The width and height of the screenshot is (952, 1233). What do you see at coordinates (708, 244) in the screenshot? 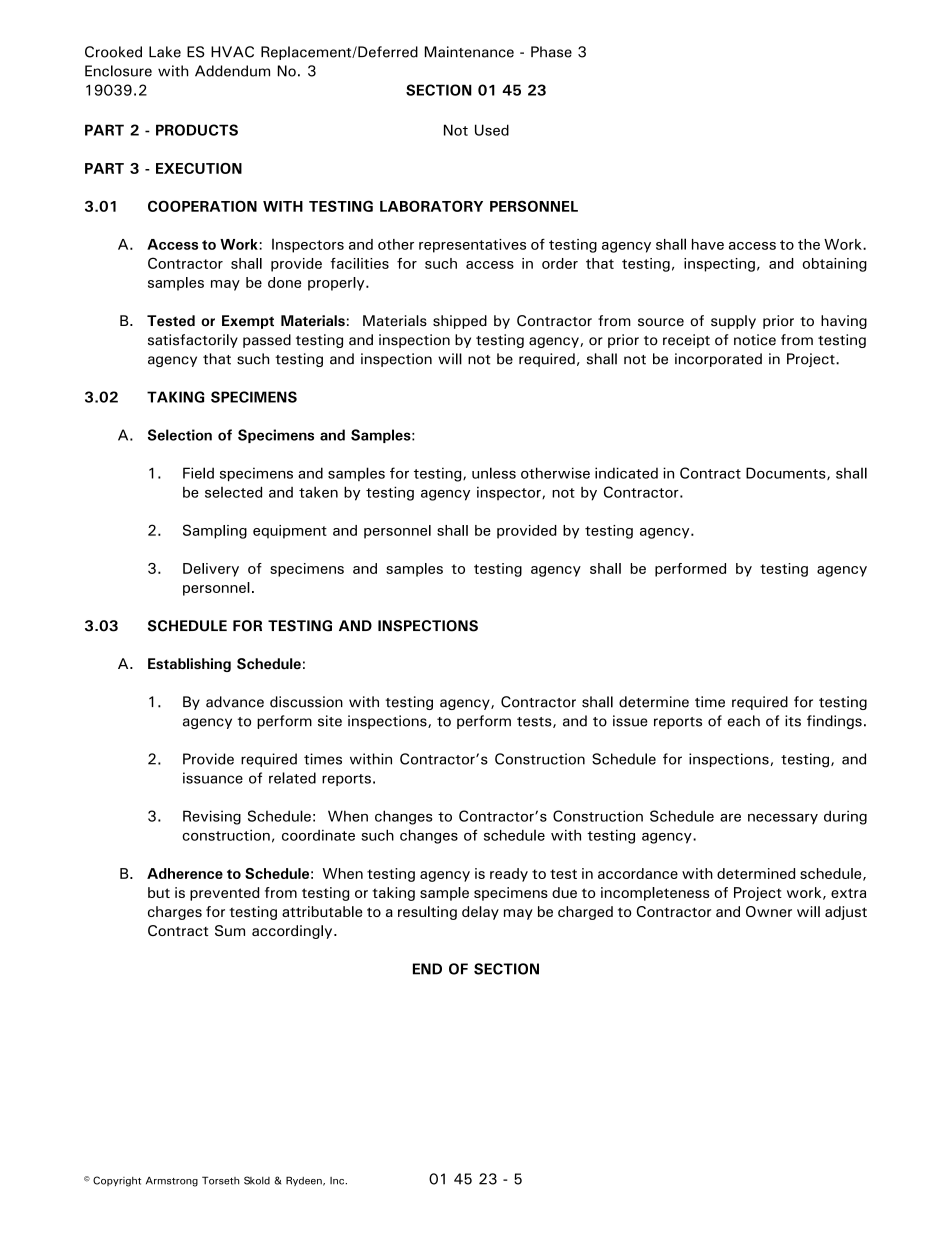
I see `have` at bounding box center [708, 244].
